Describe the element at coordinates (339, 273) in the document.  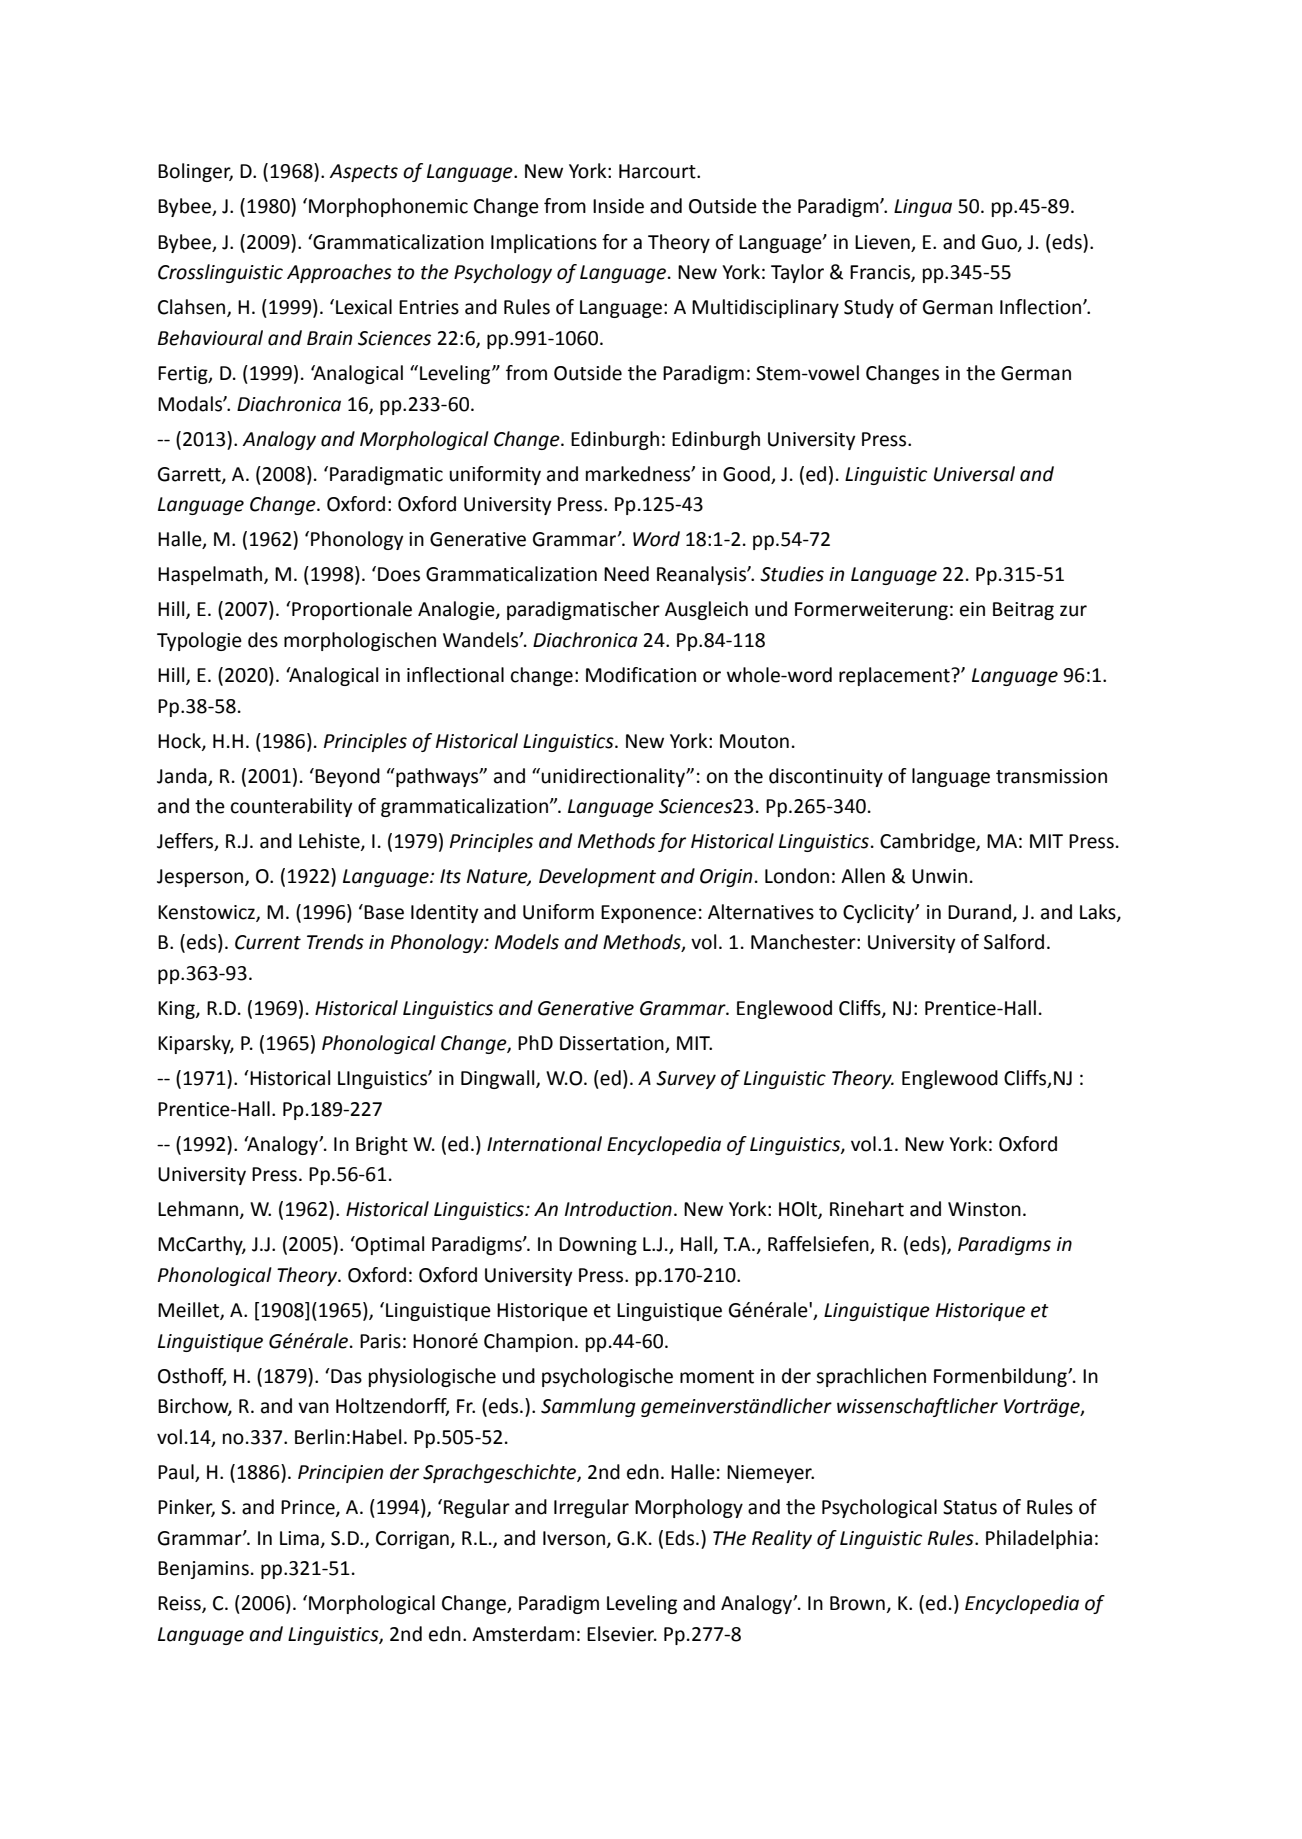
I see `Approaches` at that location.
